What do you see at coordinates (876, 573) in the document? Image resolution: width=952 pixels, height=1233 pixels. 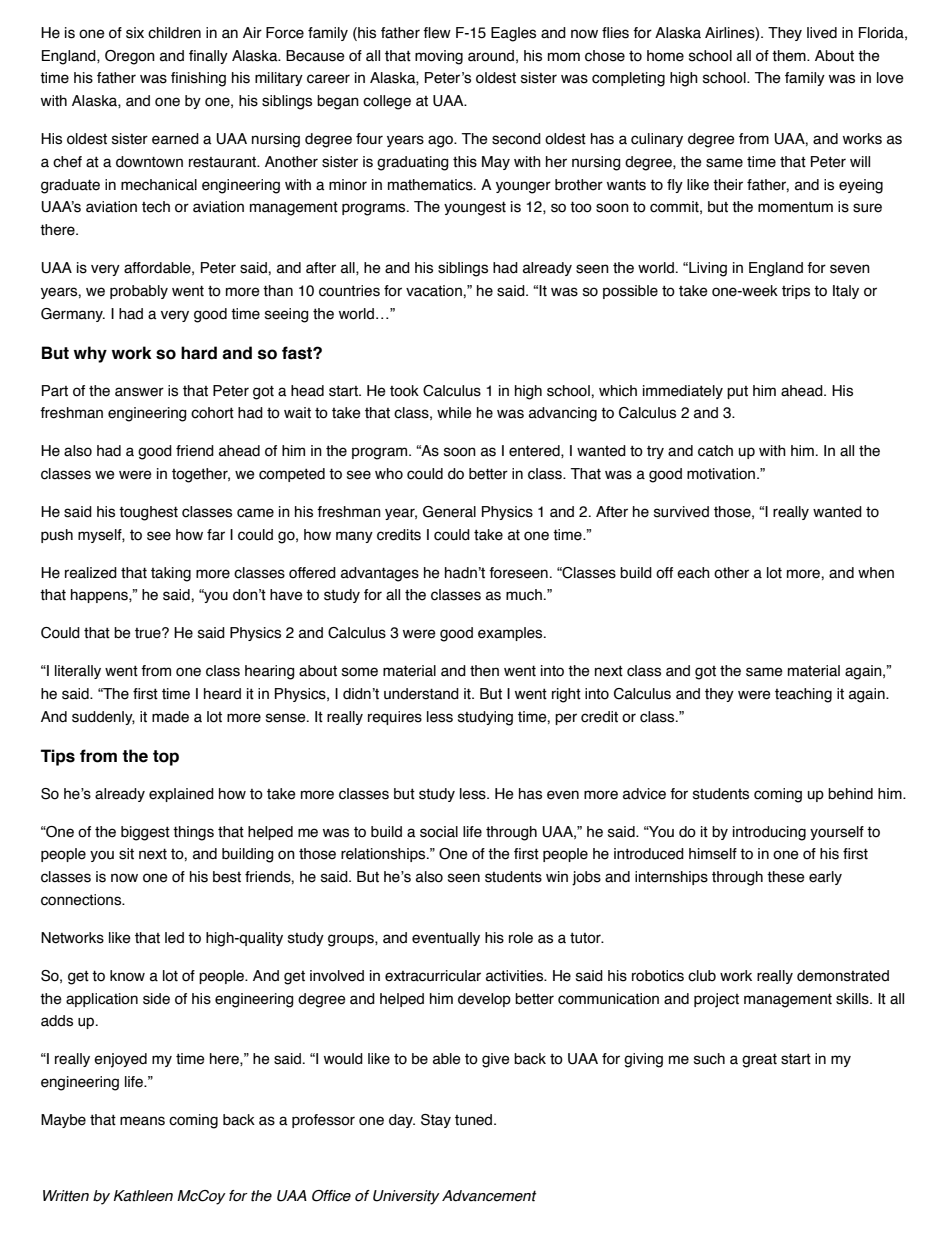 I see `when` at bounding box center [876, 573].
